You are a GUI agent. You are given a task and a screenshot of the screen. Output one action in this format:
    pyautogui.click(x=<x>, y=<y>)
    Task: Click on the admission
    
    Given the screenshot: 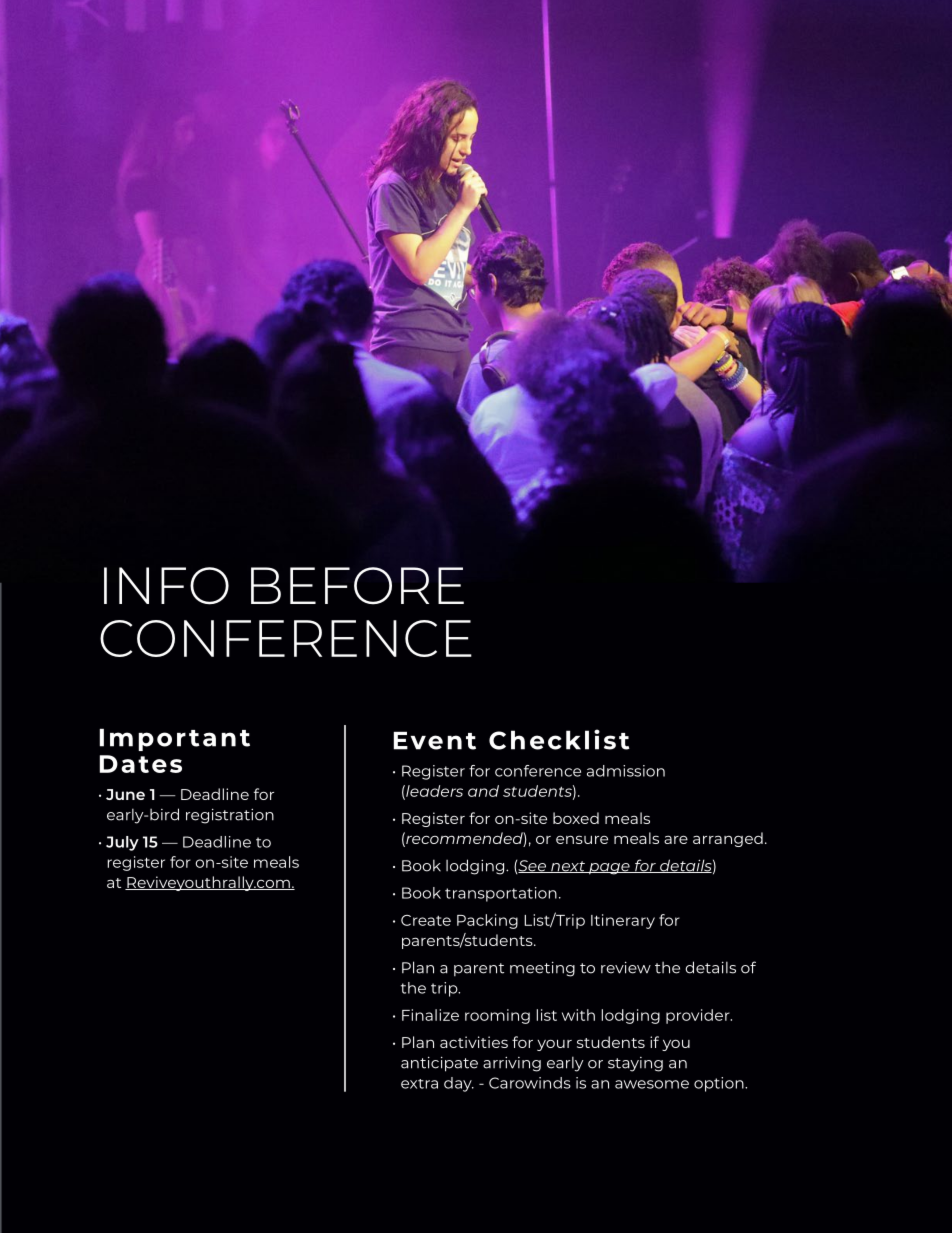 What is the action you would take?
    pyautogui.click(x=626, y=771)
